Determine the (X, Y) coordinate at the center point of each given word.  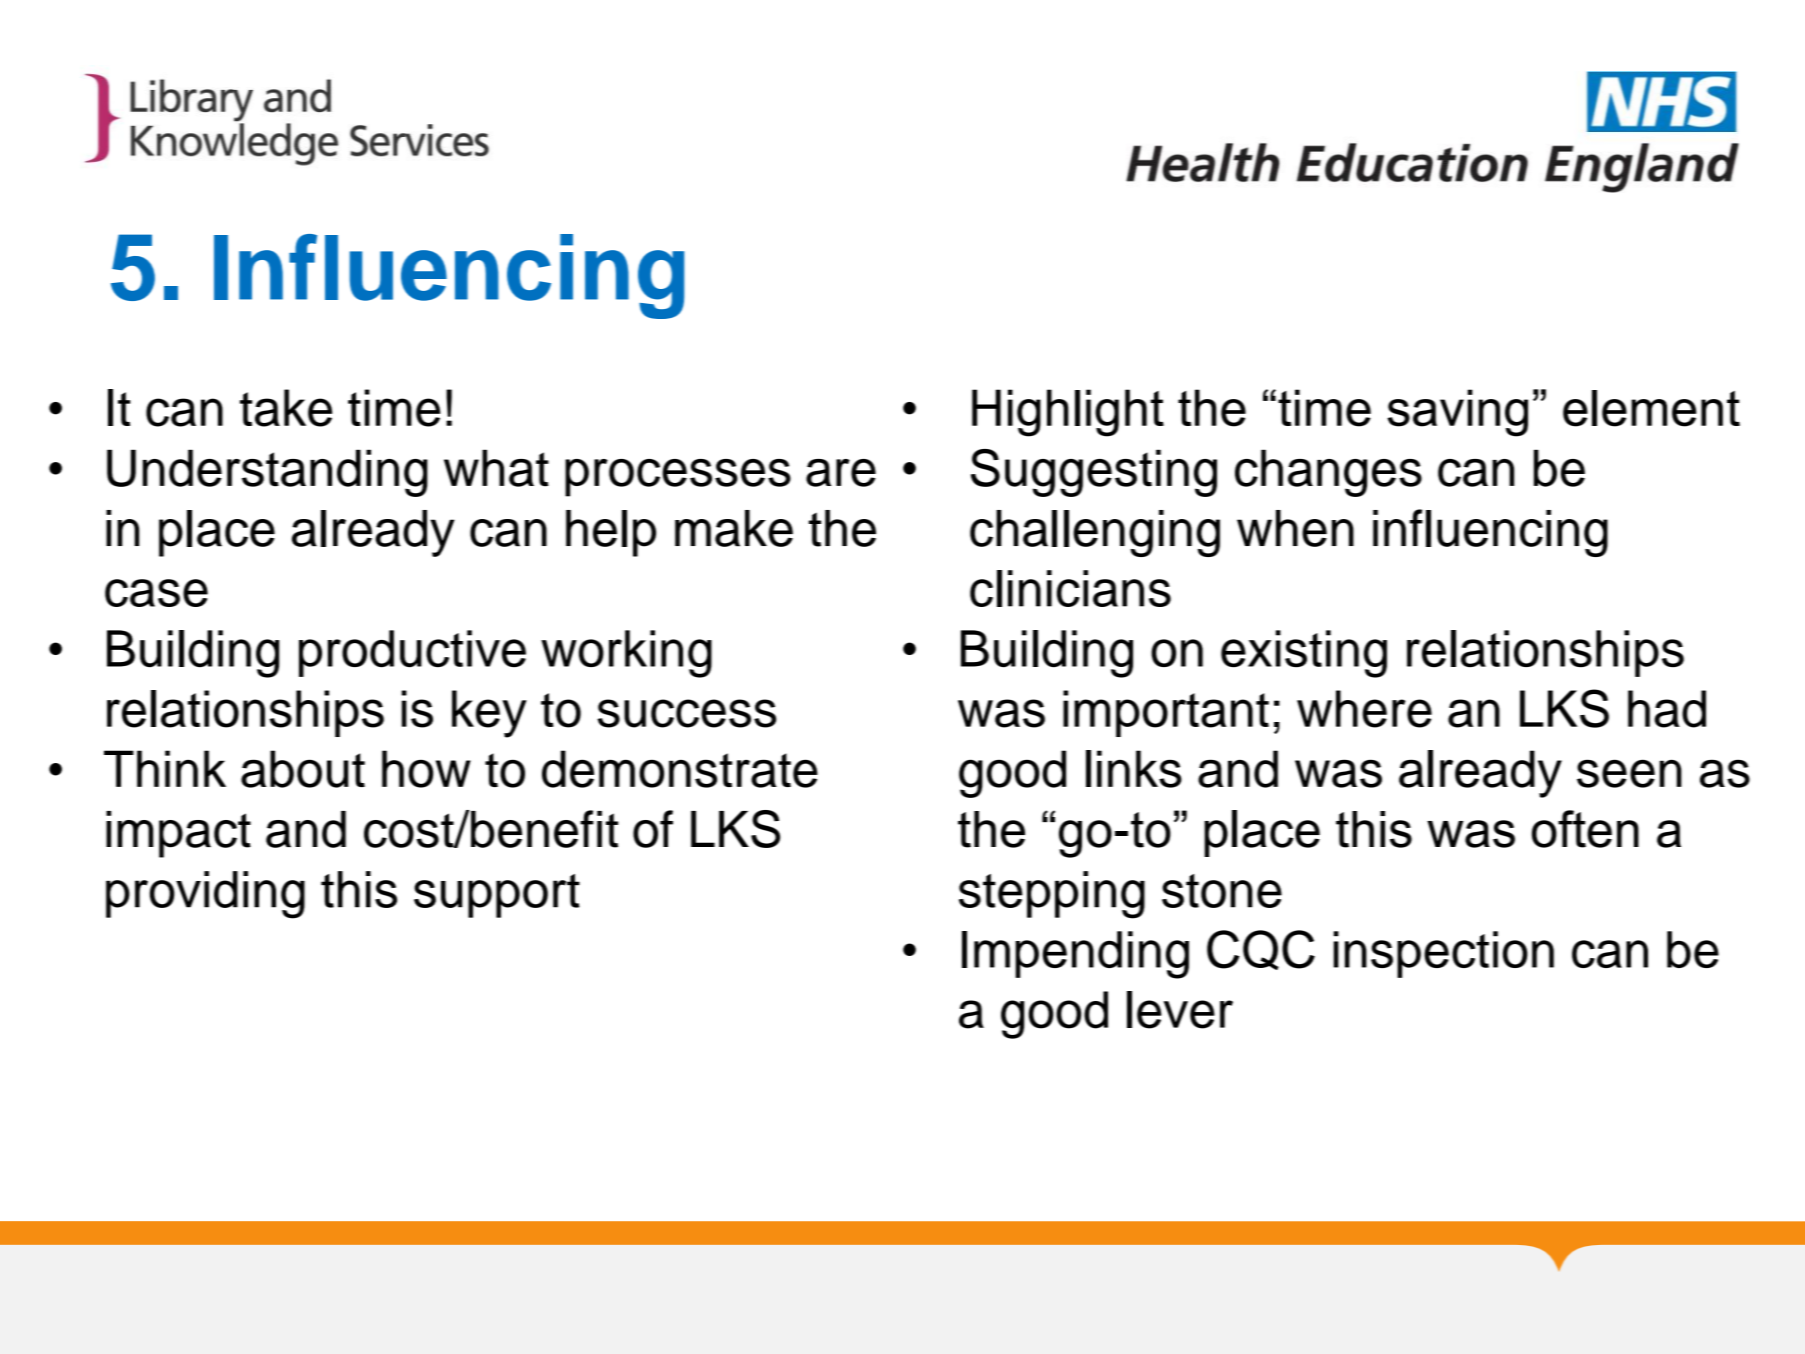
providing (205, 895)
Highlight (1068, 413)
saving (1458, 413)
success (687, 713)
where (1364, 709)
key (489, 714)
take (286, 408)
